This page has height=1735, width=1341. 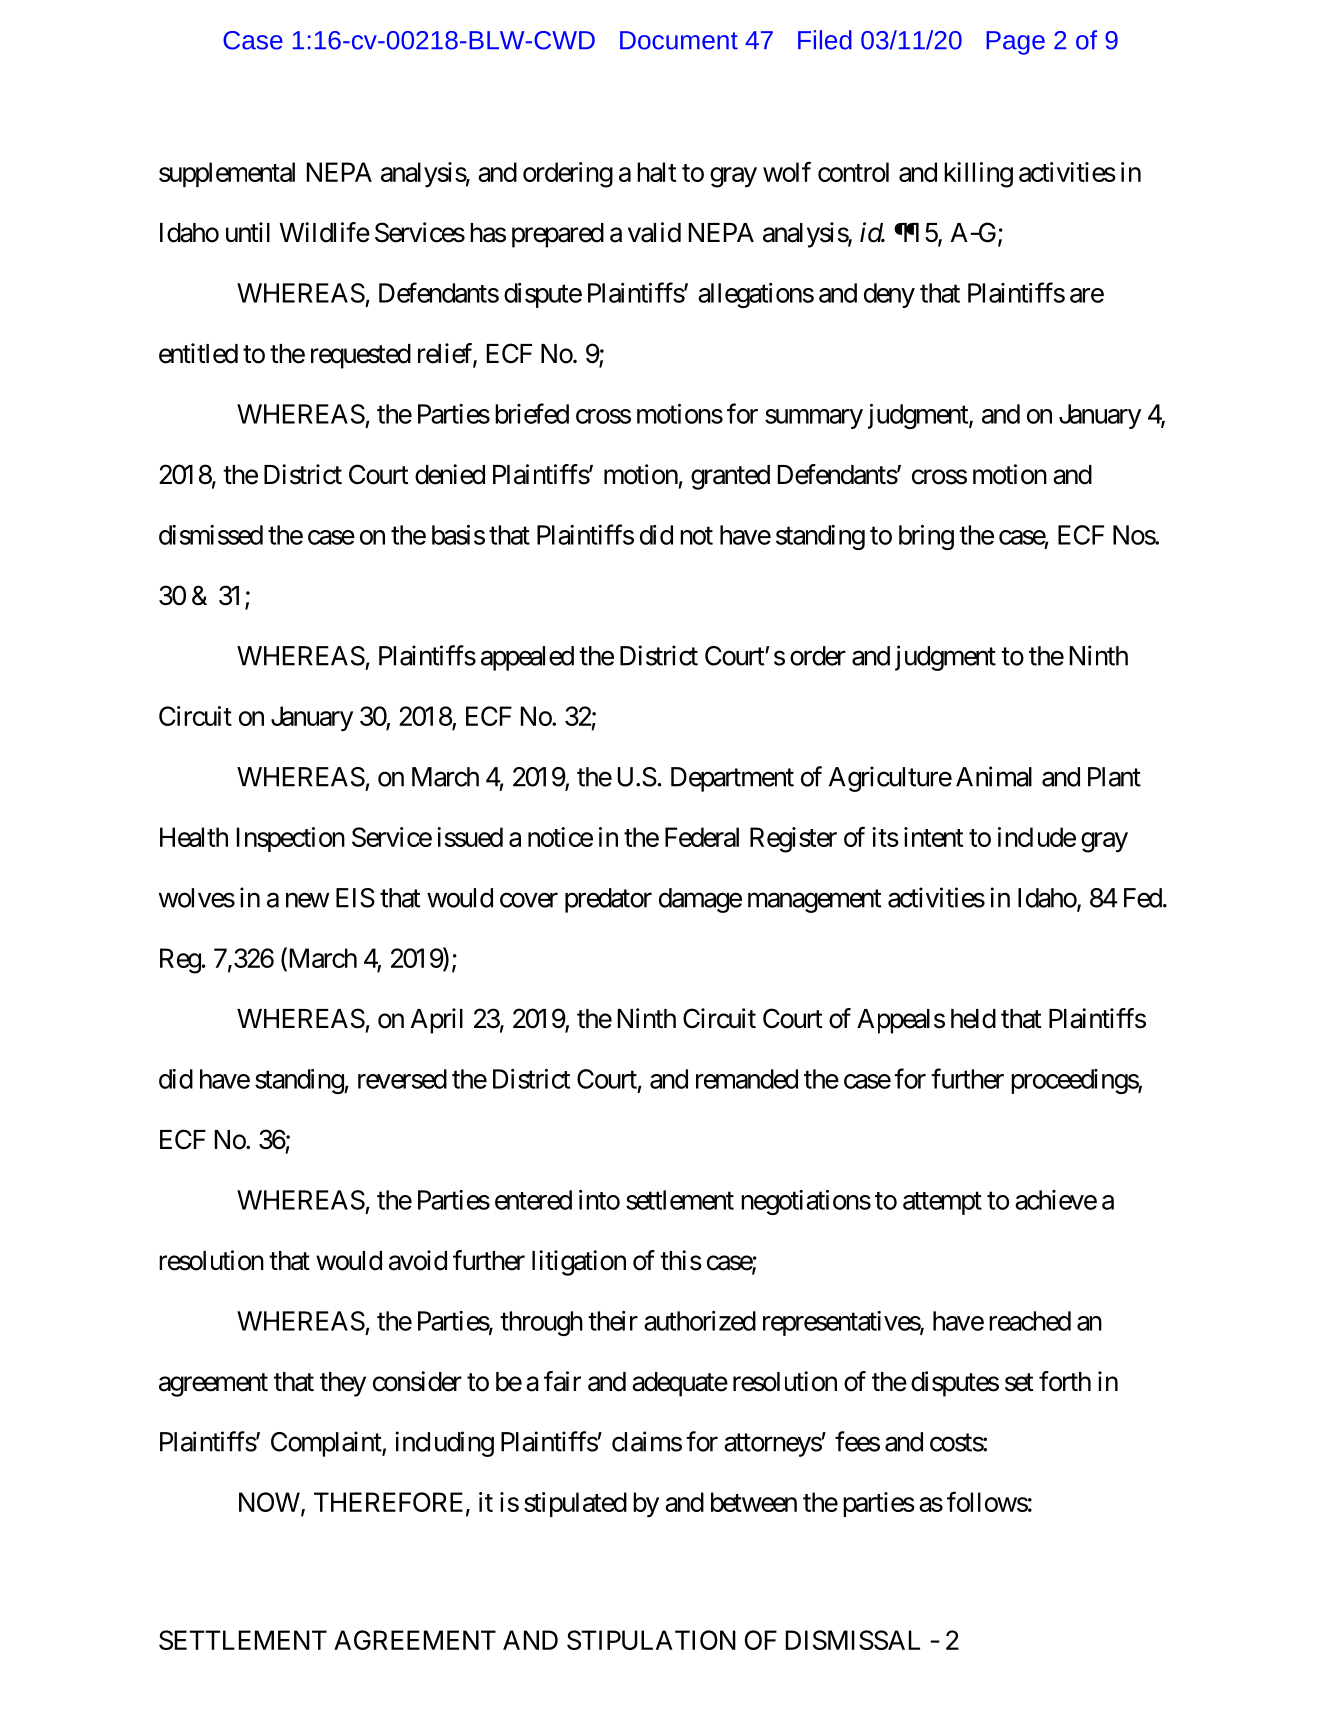 What do you see at coordinates (269, 1502) in the page?
I see `NOW` at bounding box center [269, 1502].
